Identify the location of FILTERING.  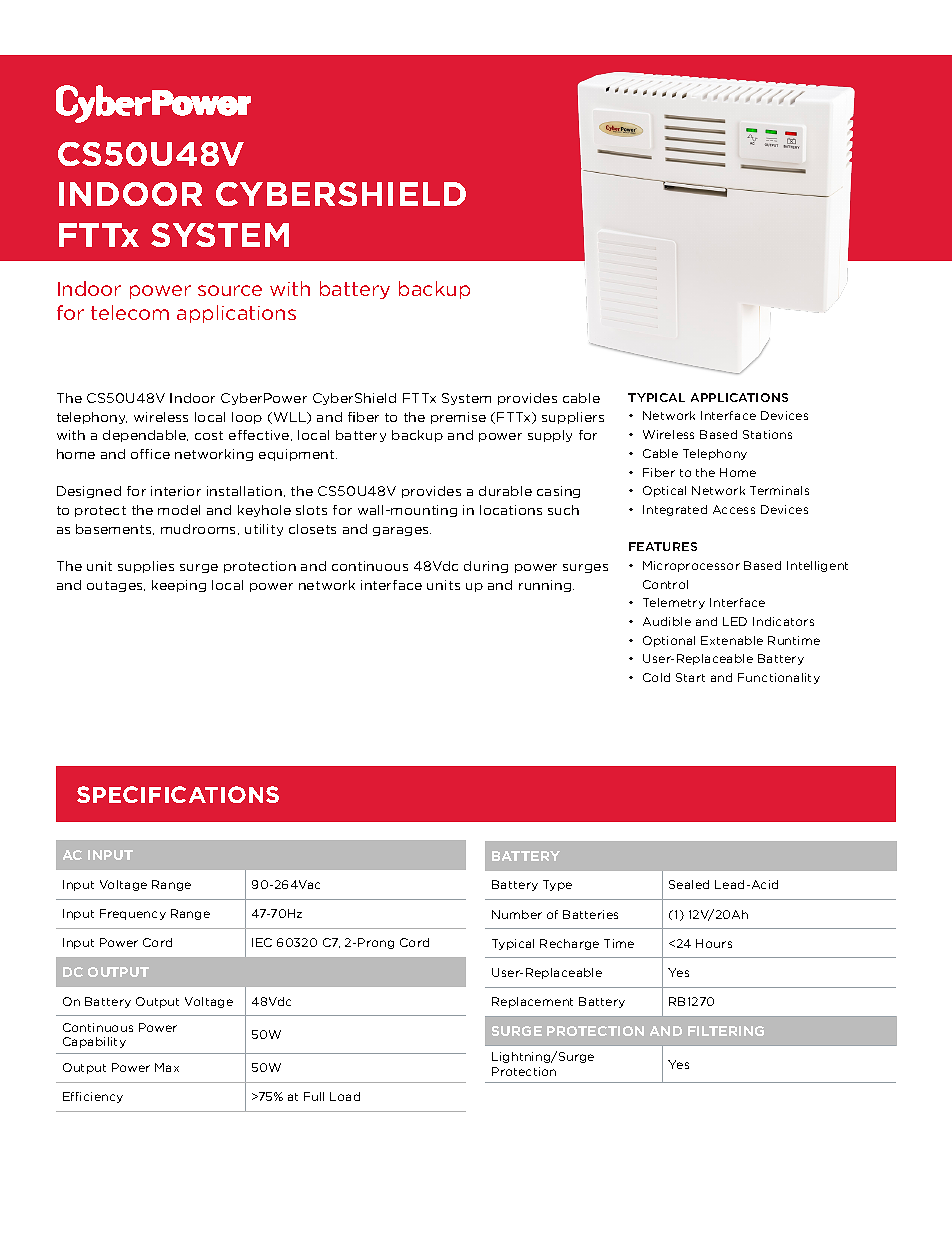
(726, 1031).
